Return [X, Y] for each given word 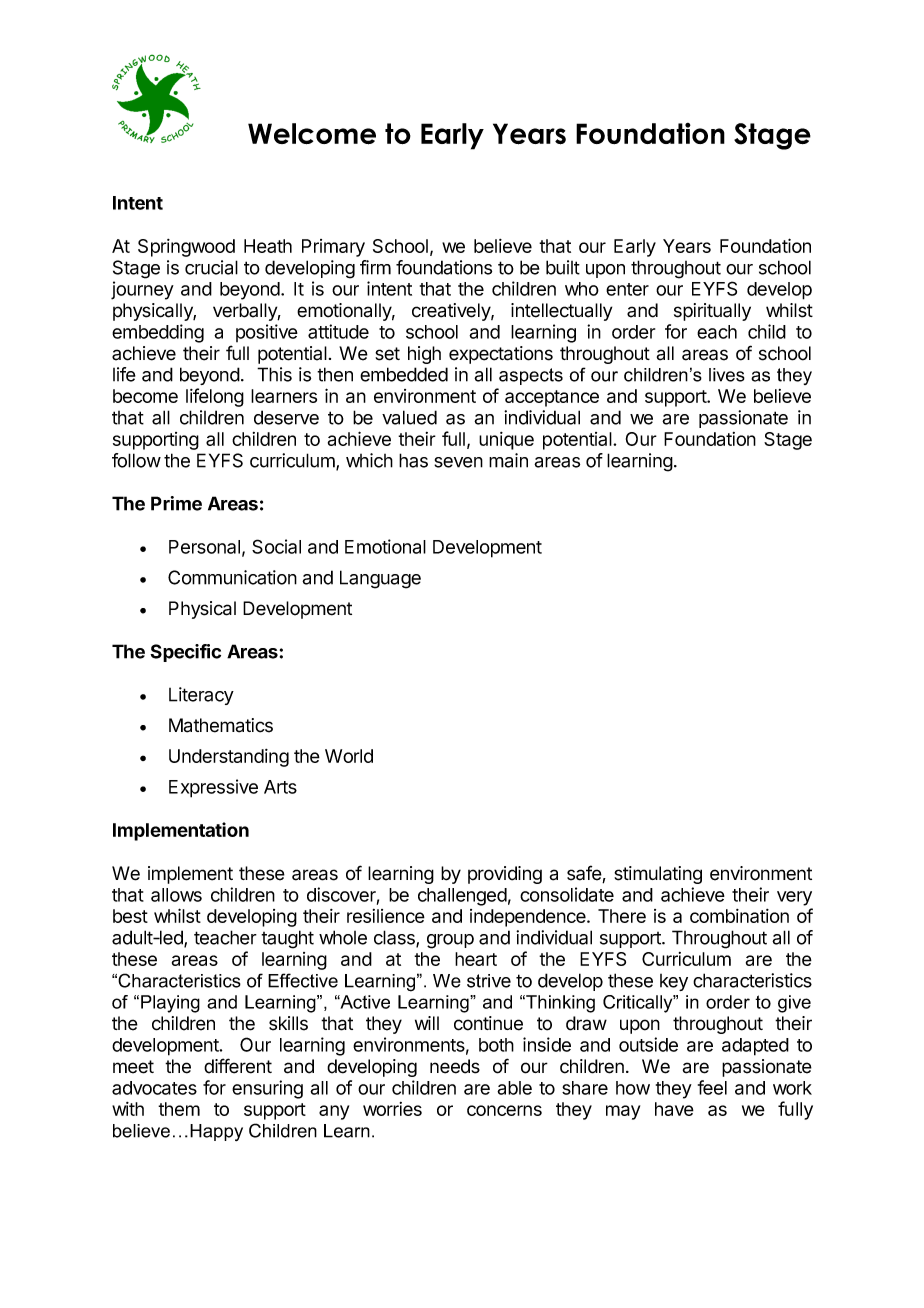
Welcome [312, 134]
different [238, 1066]
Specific [185, 653]
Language [380, 579]
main [508, 460]
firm [375, 267]
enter [627, 289]
